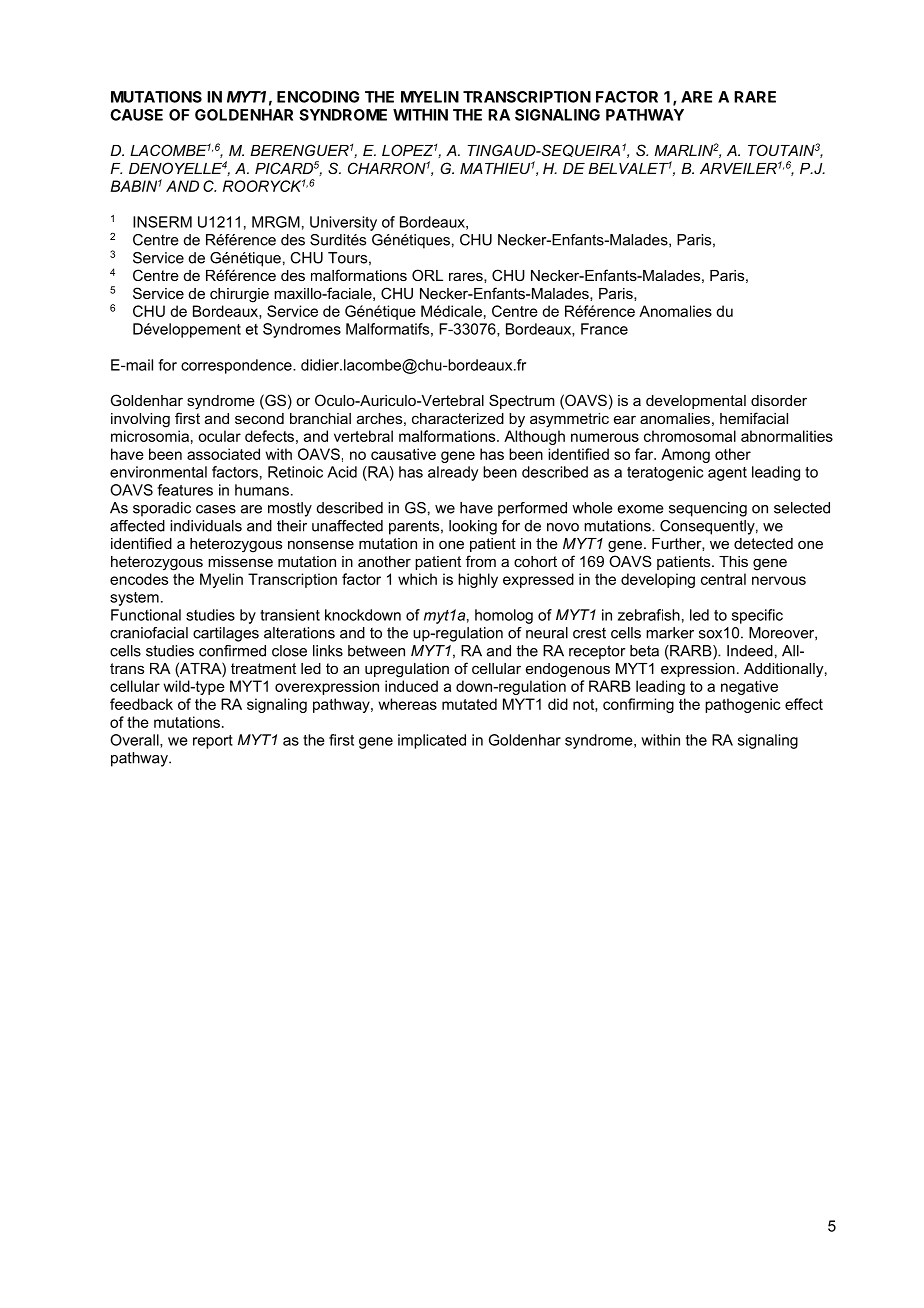 Image resolution: width=924 pixels, height=1308 pixels. What do you see at coordinates (240, 561) in the screenshot?
I see `missense` at bounding box center [240, 561].
